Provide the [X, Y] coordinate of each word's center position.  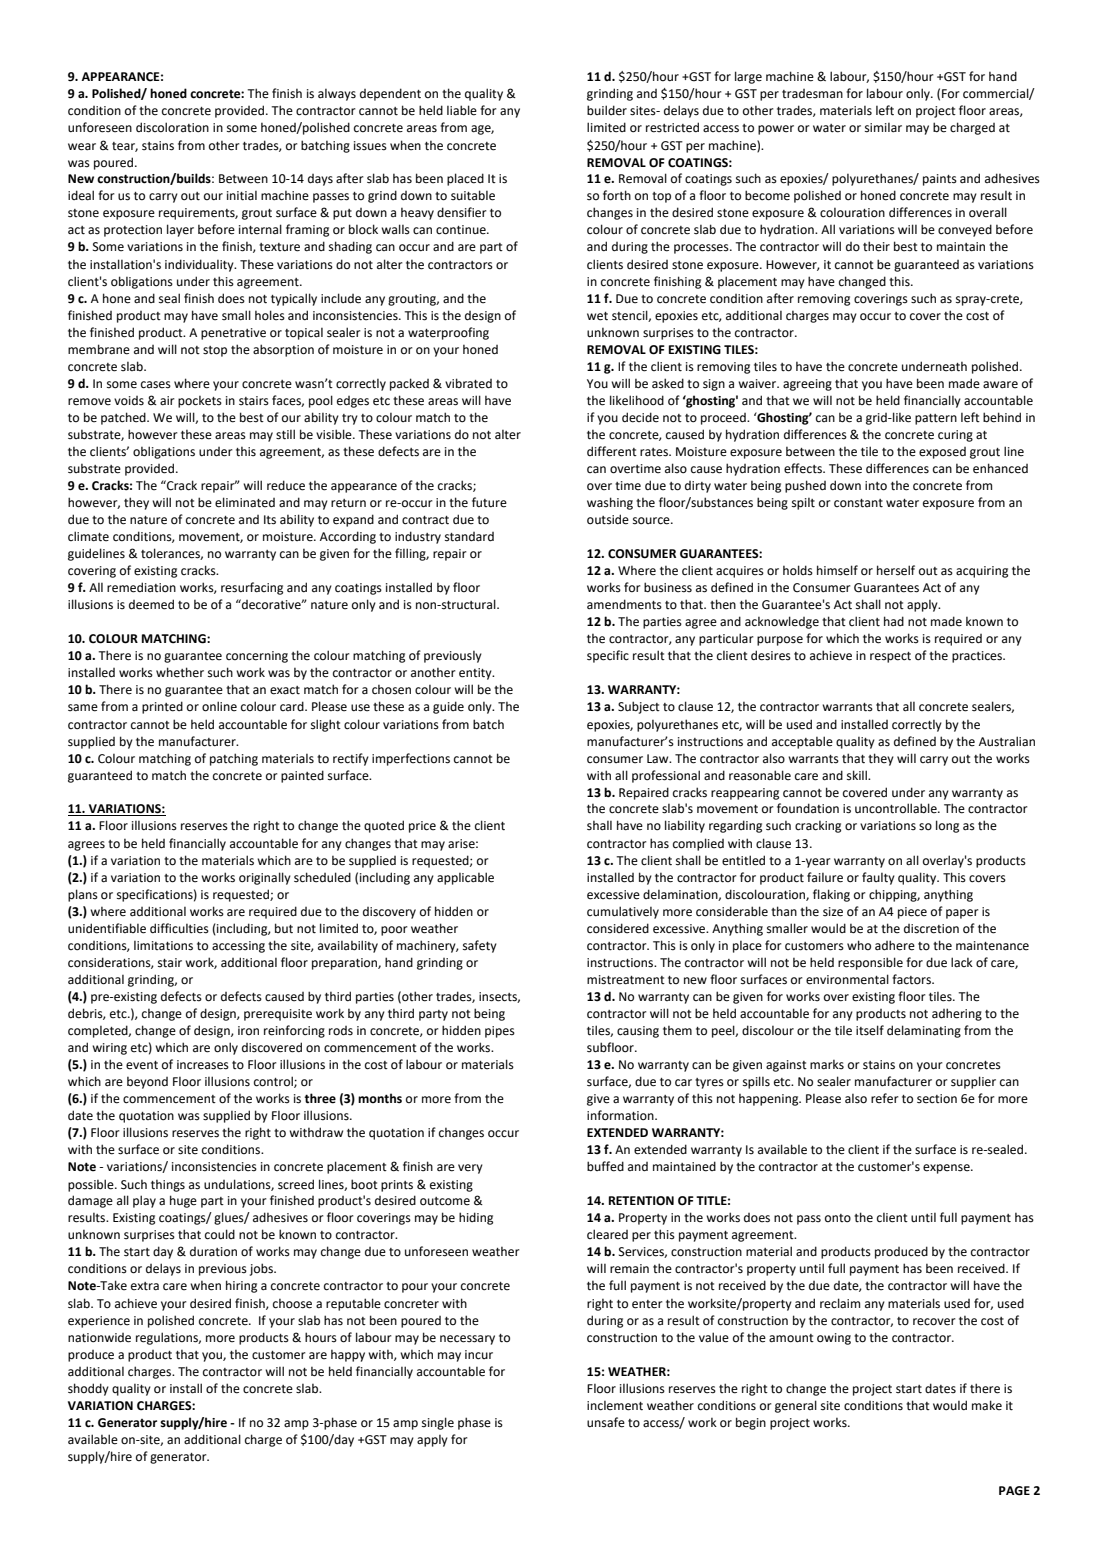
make [987, 1405]
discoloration [172, 127]
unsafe [606, 1422]
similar [883, 128]
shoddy [88, 1389]
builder [607, 110]
